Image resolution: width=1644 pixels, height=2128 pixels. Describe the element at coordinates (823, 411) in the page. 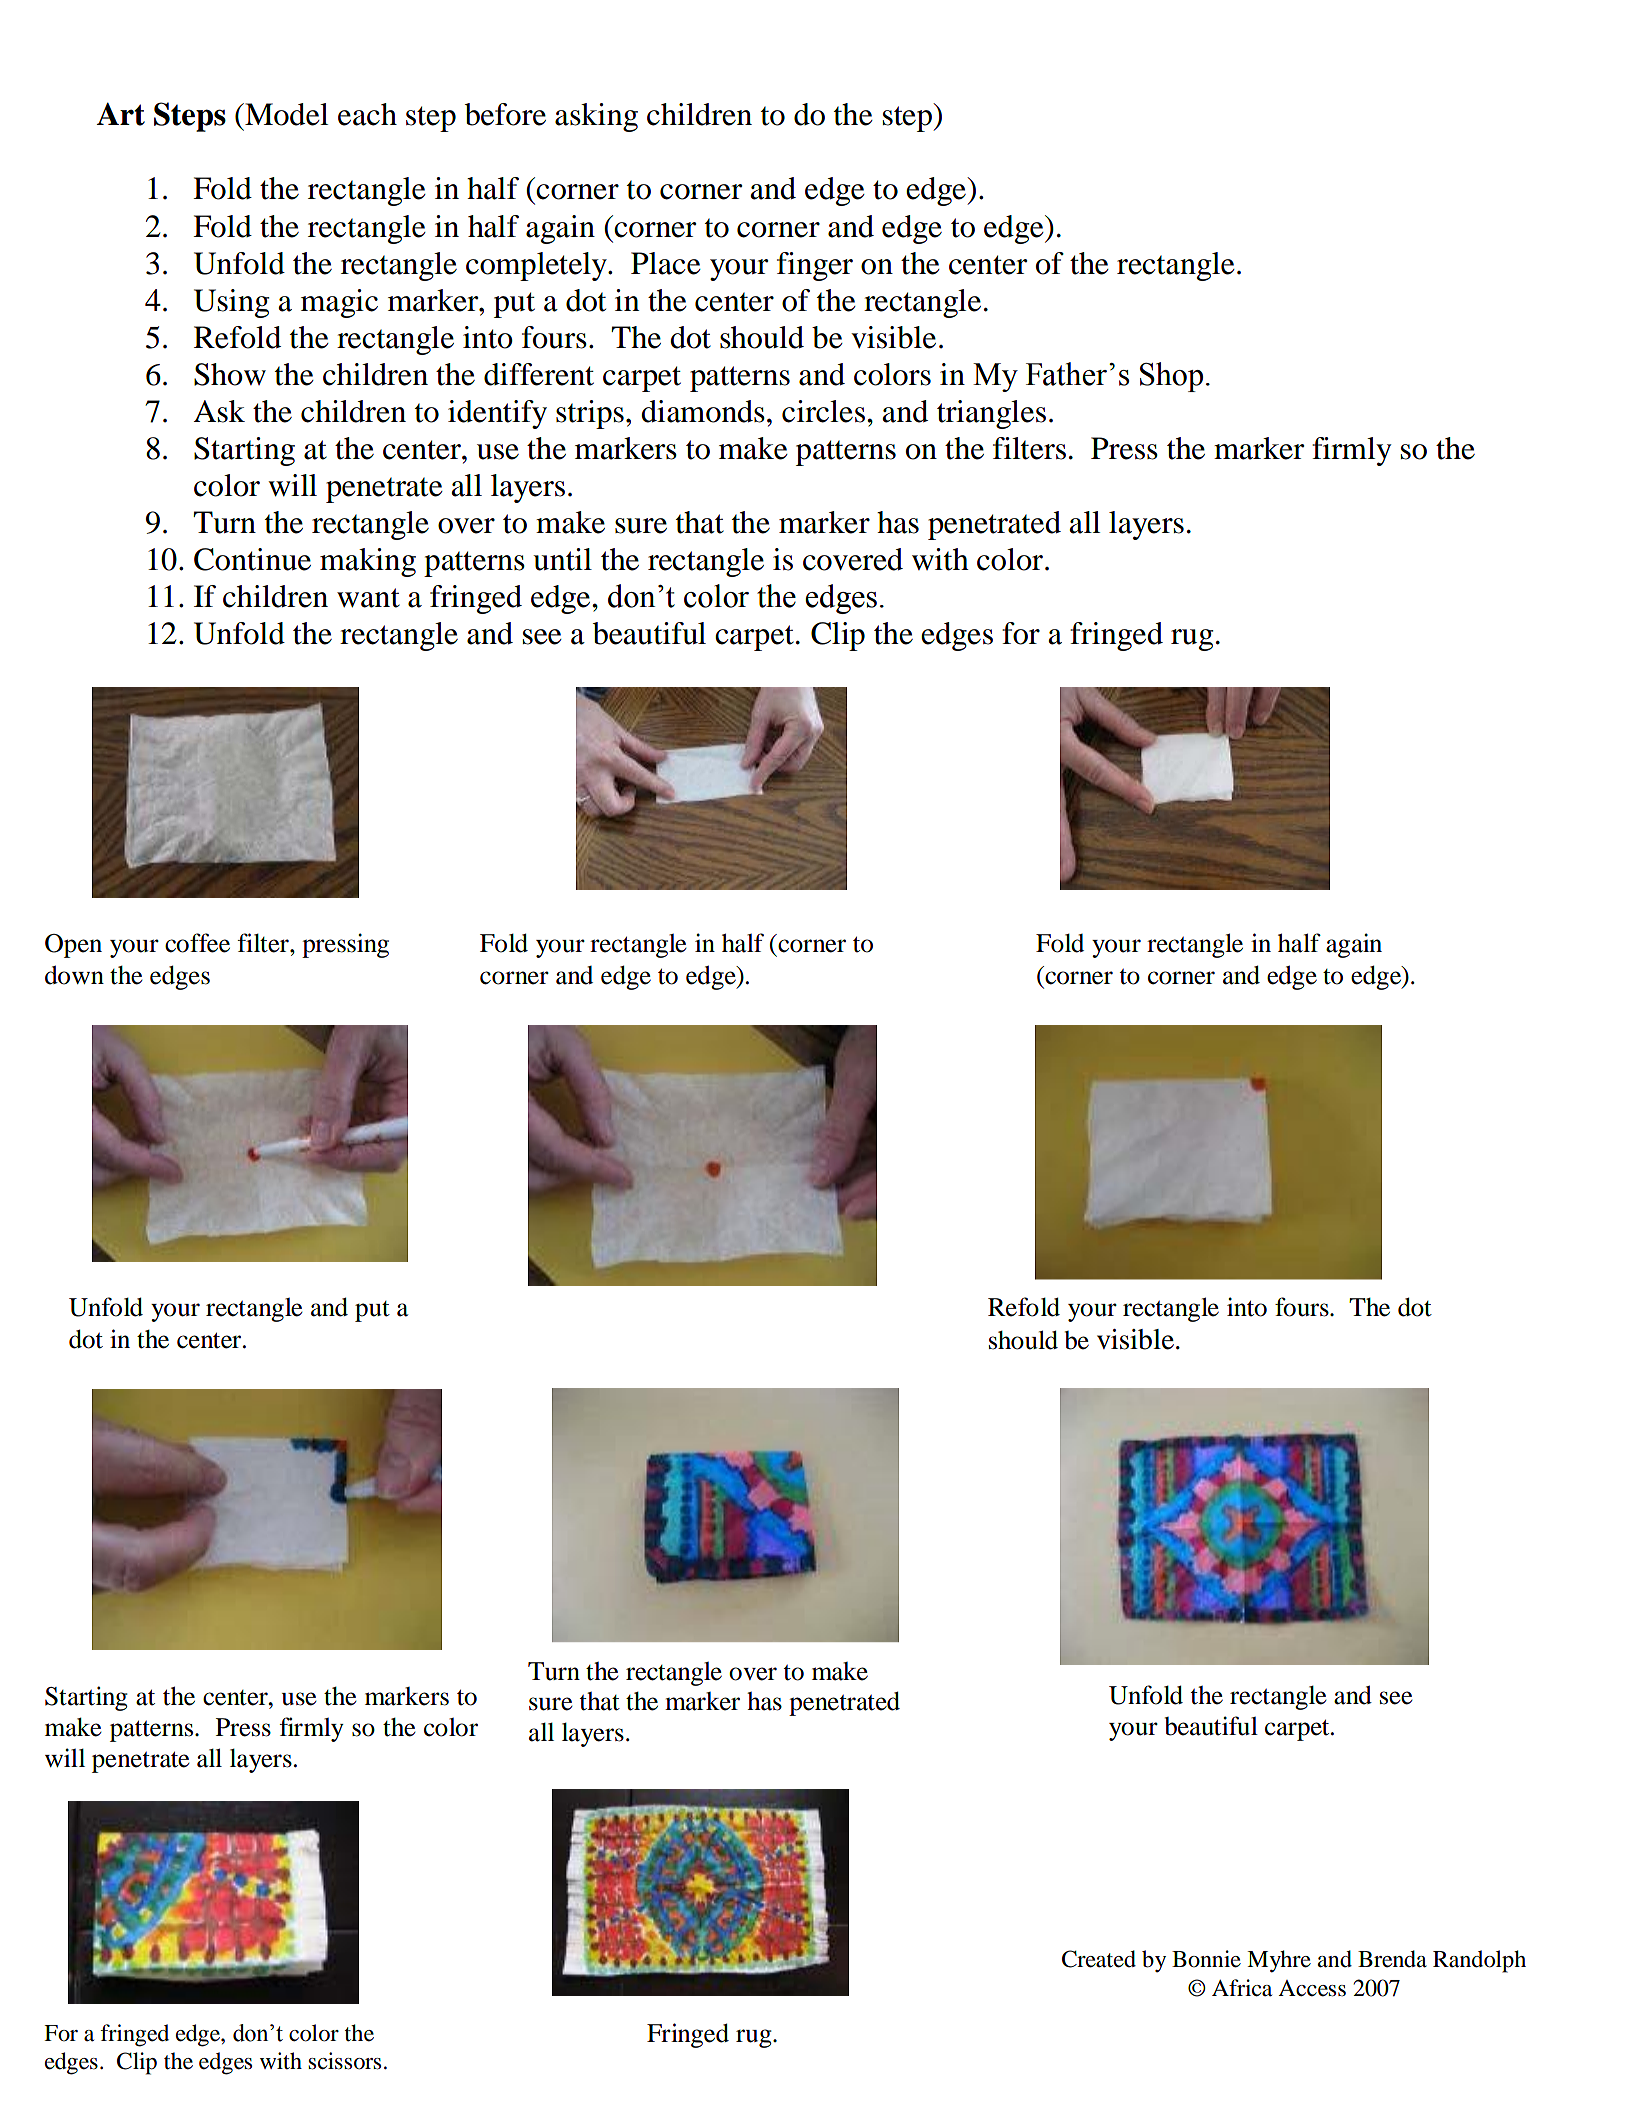

I see `circles` at that location.
